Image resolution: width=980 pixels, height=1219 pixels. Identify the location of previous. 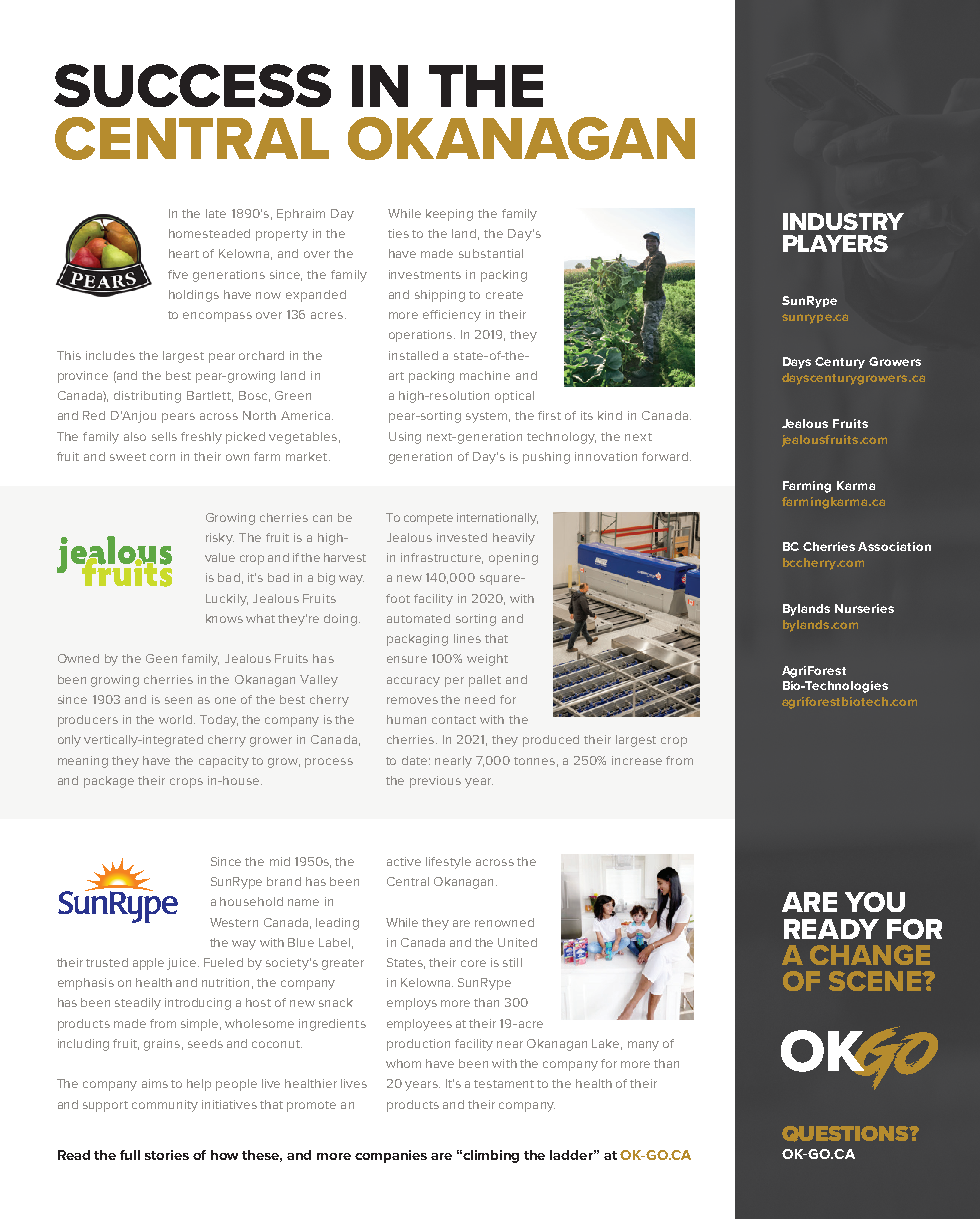
(435, 782).
